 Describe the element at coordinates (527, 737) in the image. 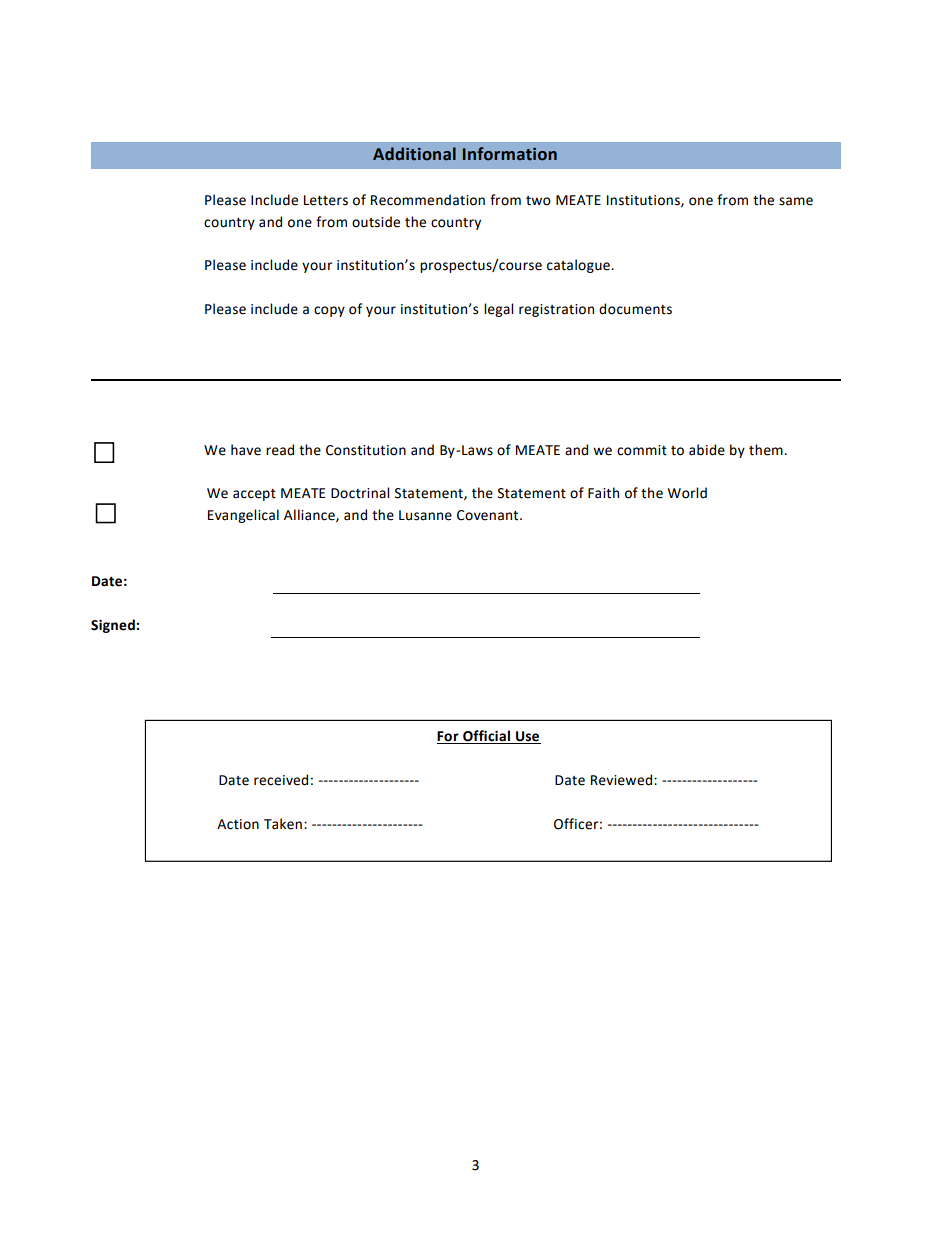

I see `Use` at that location.
